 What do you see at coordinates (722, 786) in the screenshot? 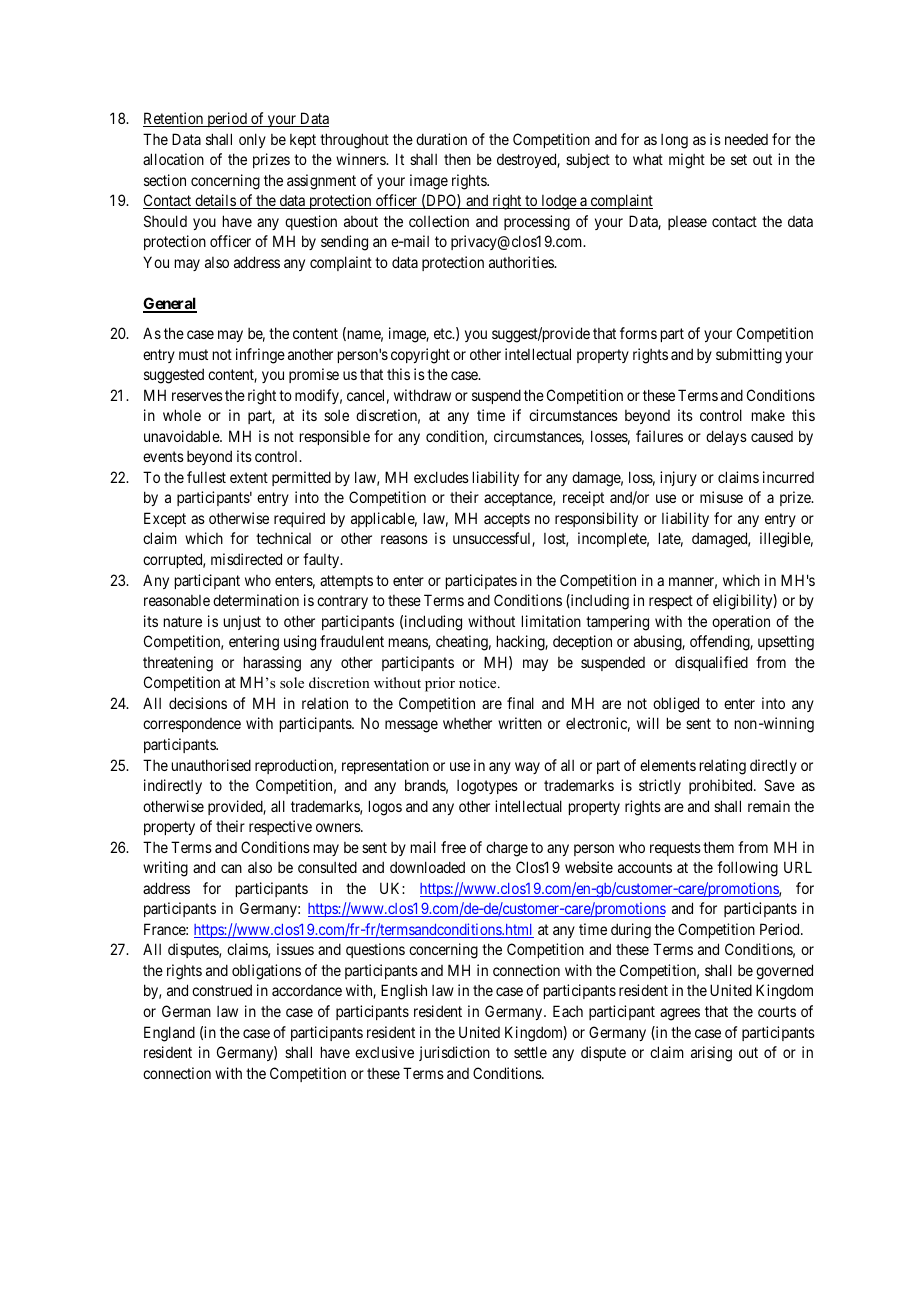
I see `prohibited` at bounding box center [722, 786].
